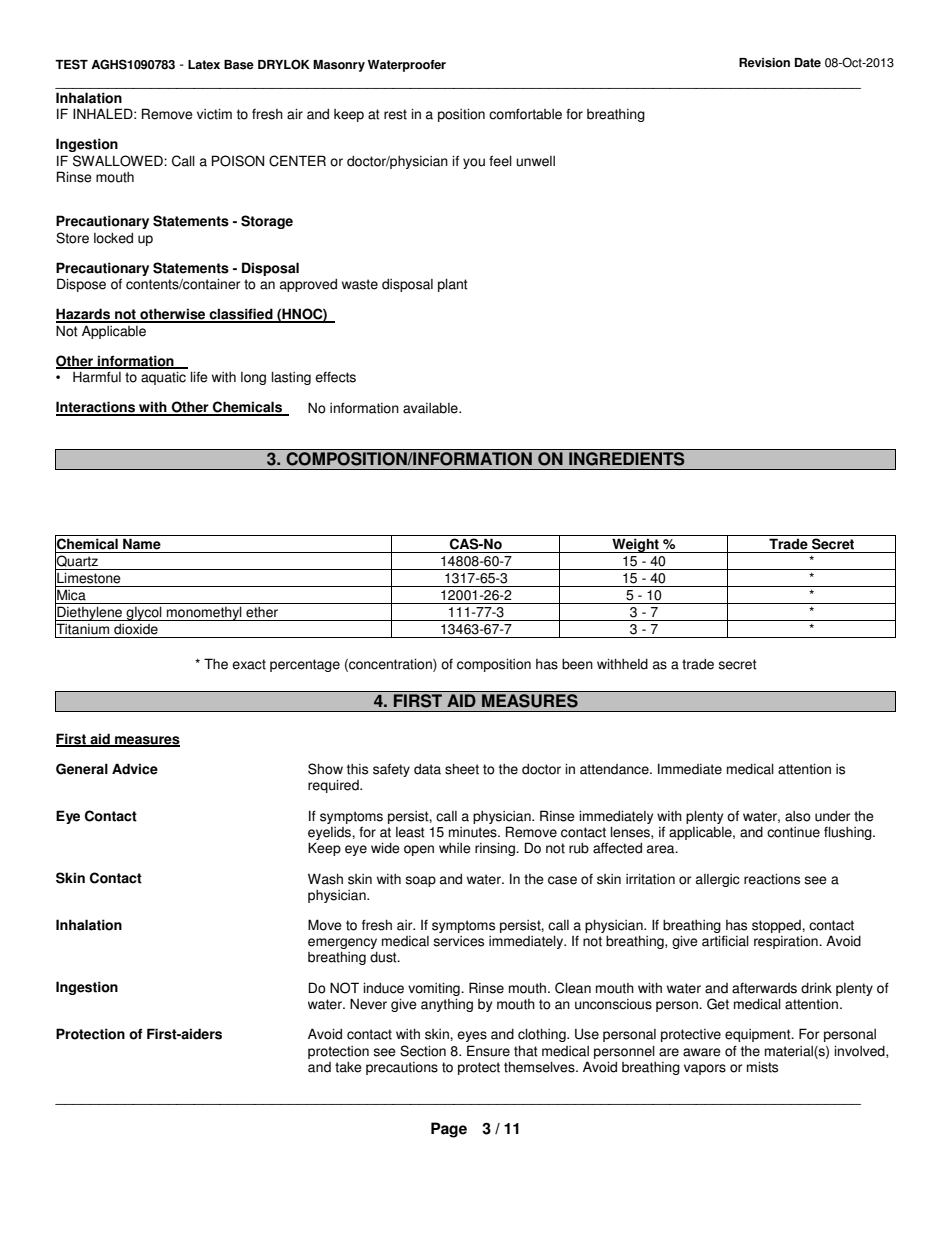  I want to click on mists, so click(762, 1067).
